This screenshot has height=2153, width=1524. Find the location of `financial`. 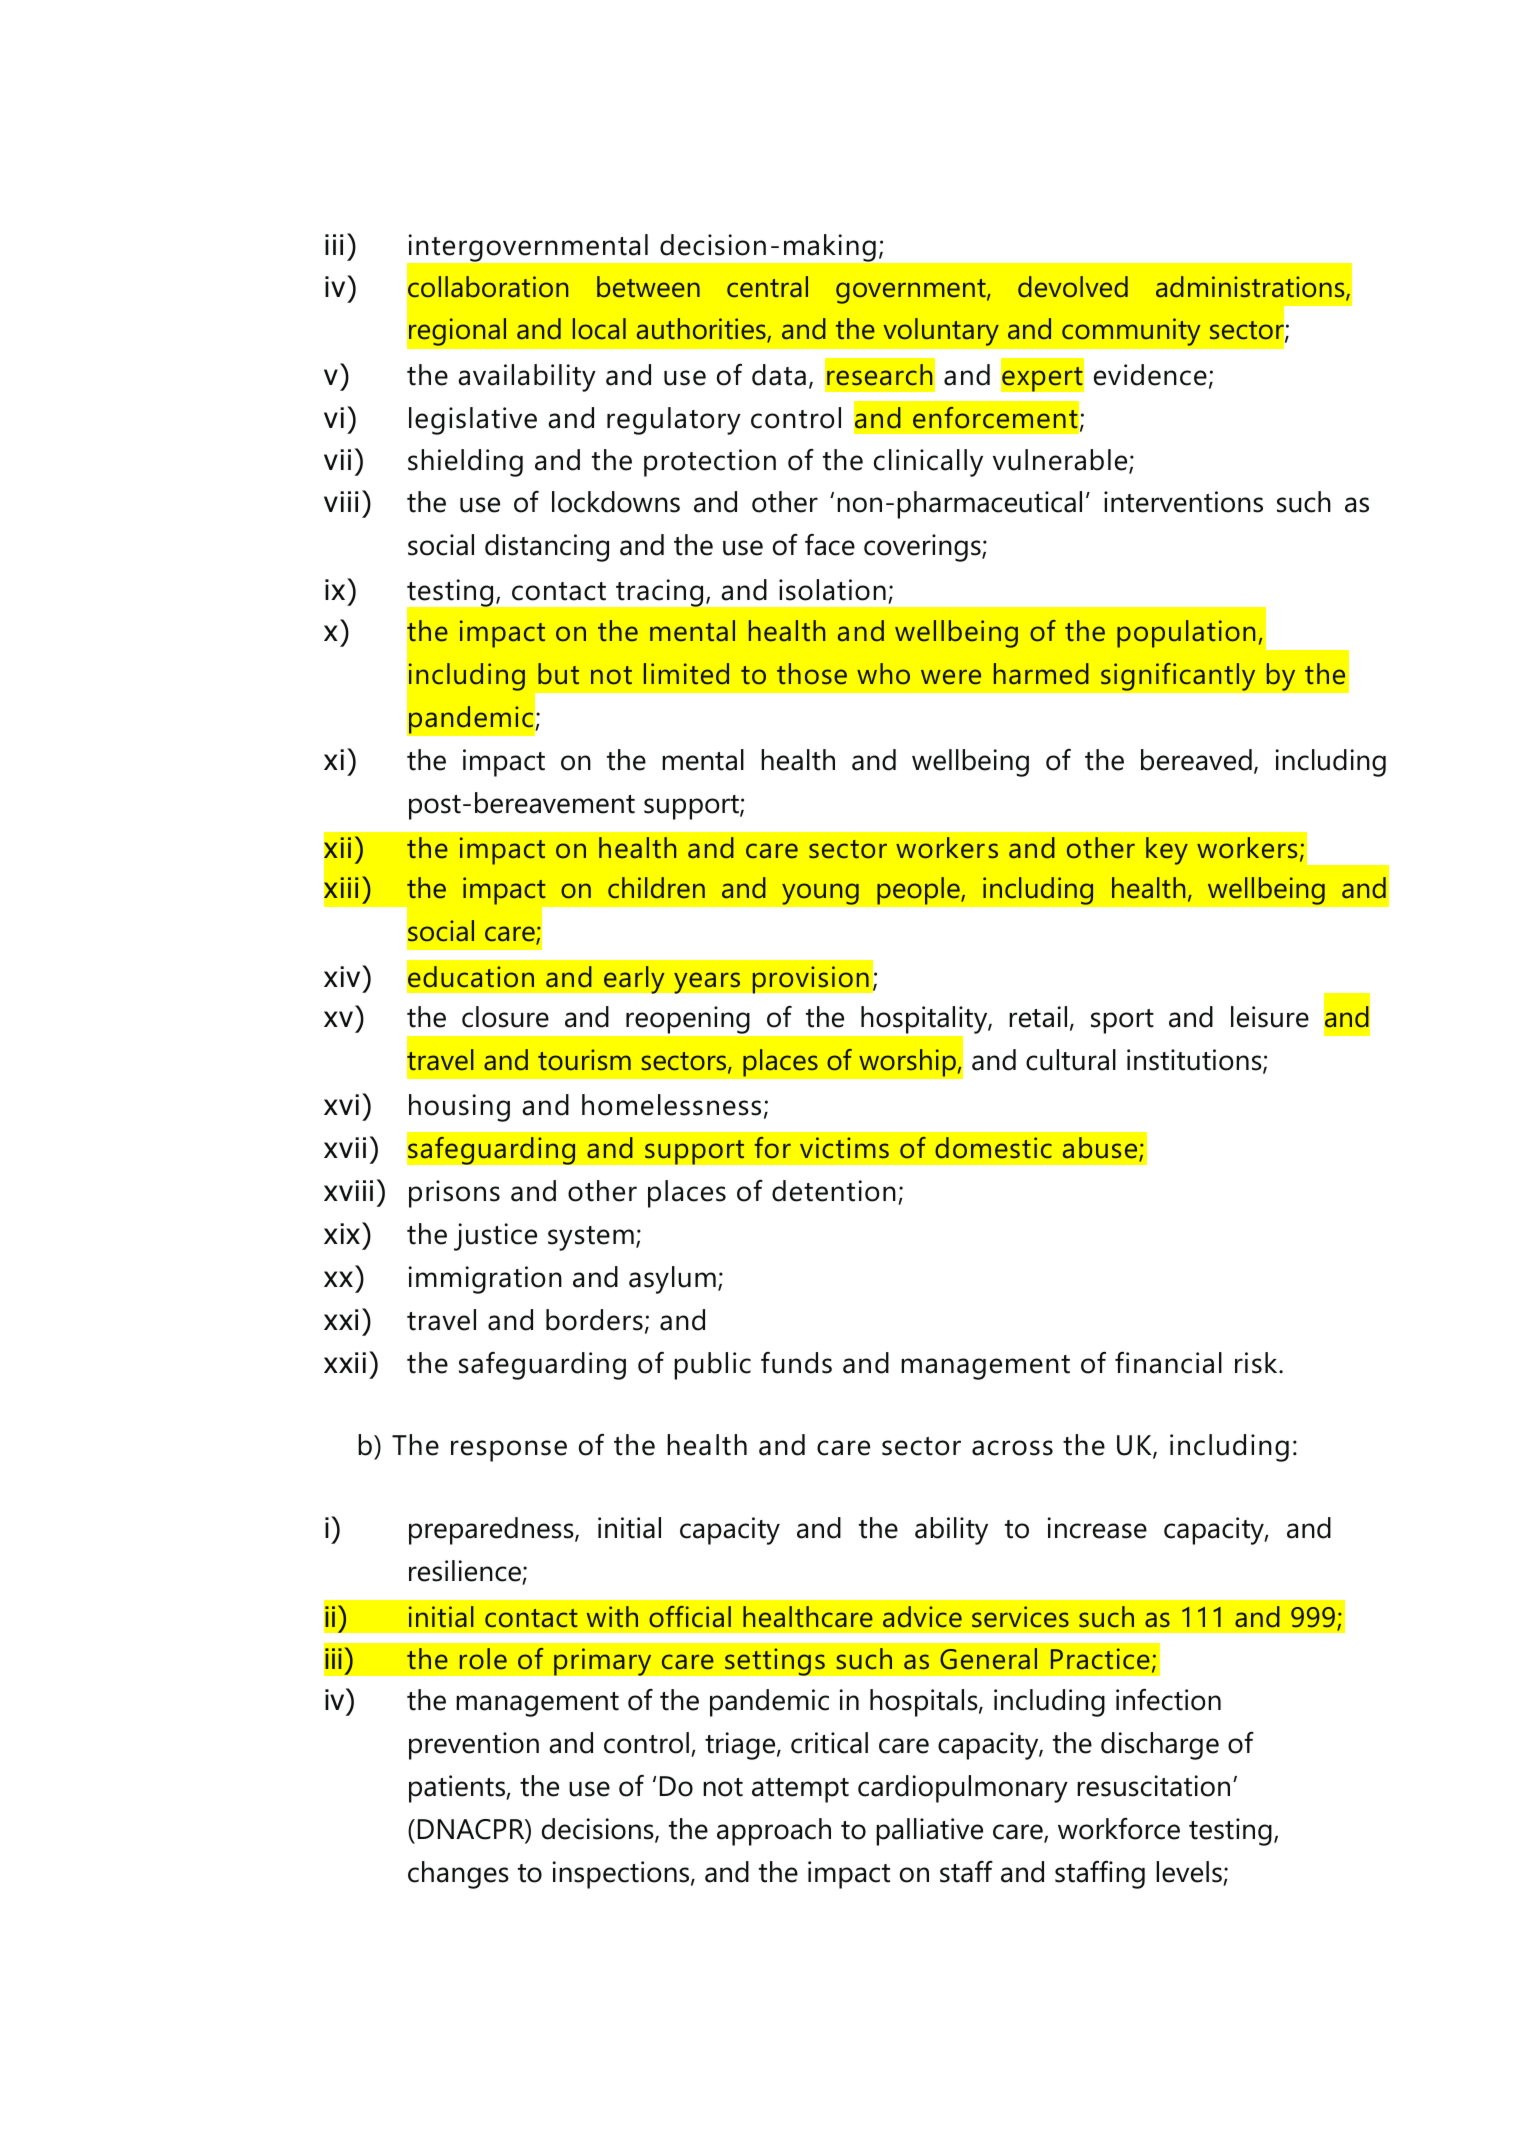

financial is located at coordinates (1168, 1363).
